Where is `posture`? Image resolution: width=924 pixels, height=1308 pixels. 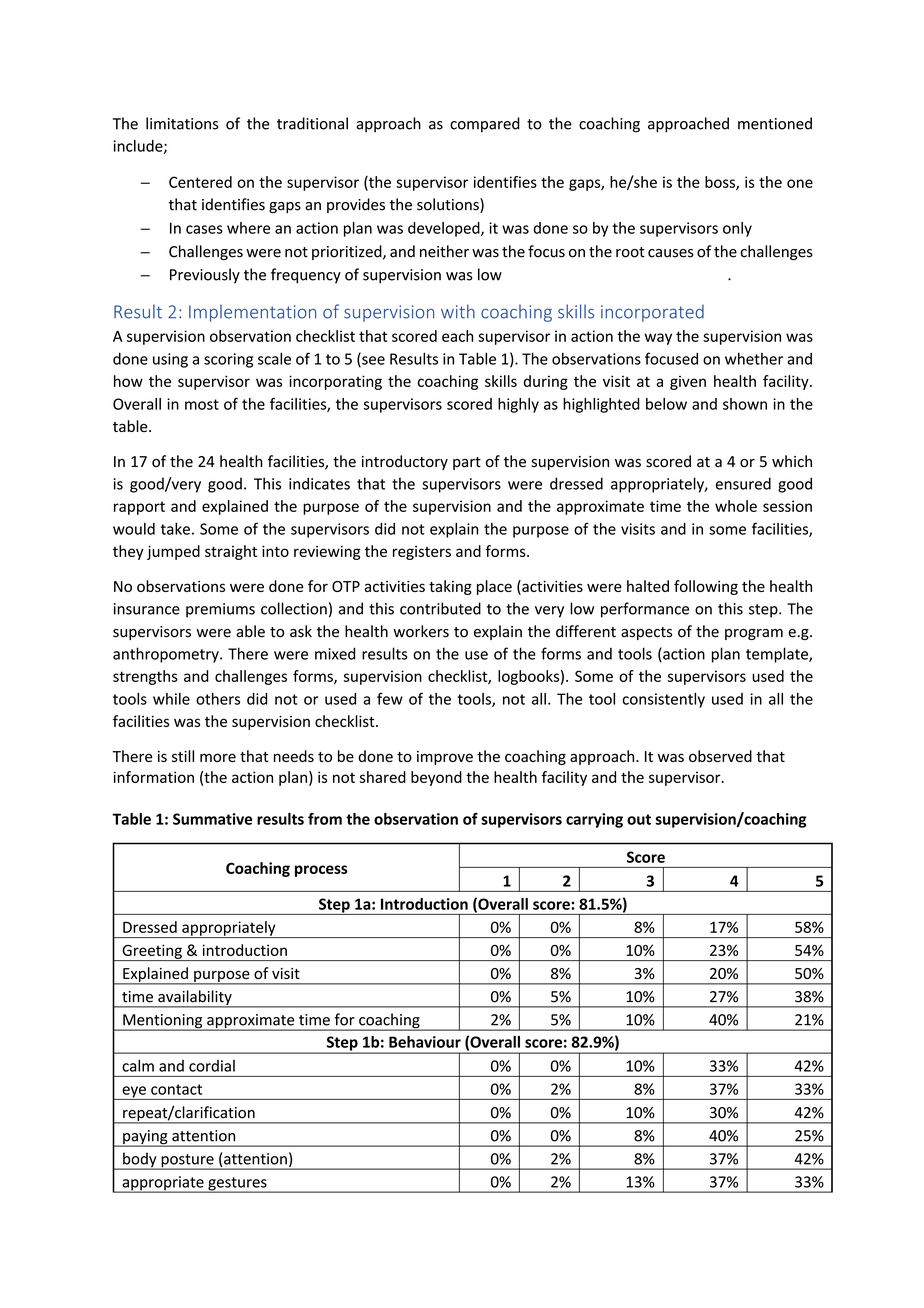
posture is located at coordinates (187, 1162).
